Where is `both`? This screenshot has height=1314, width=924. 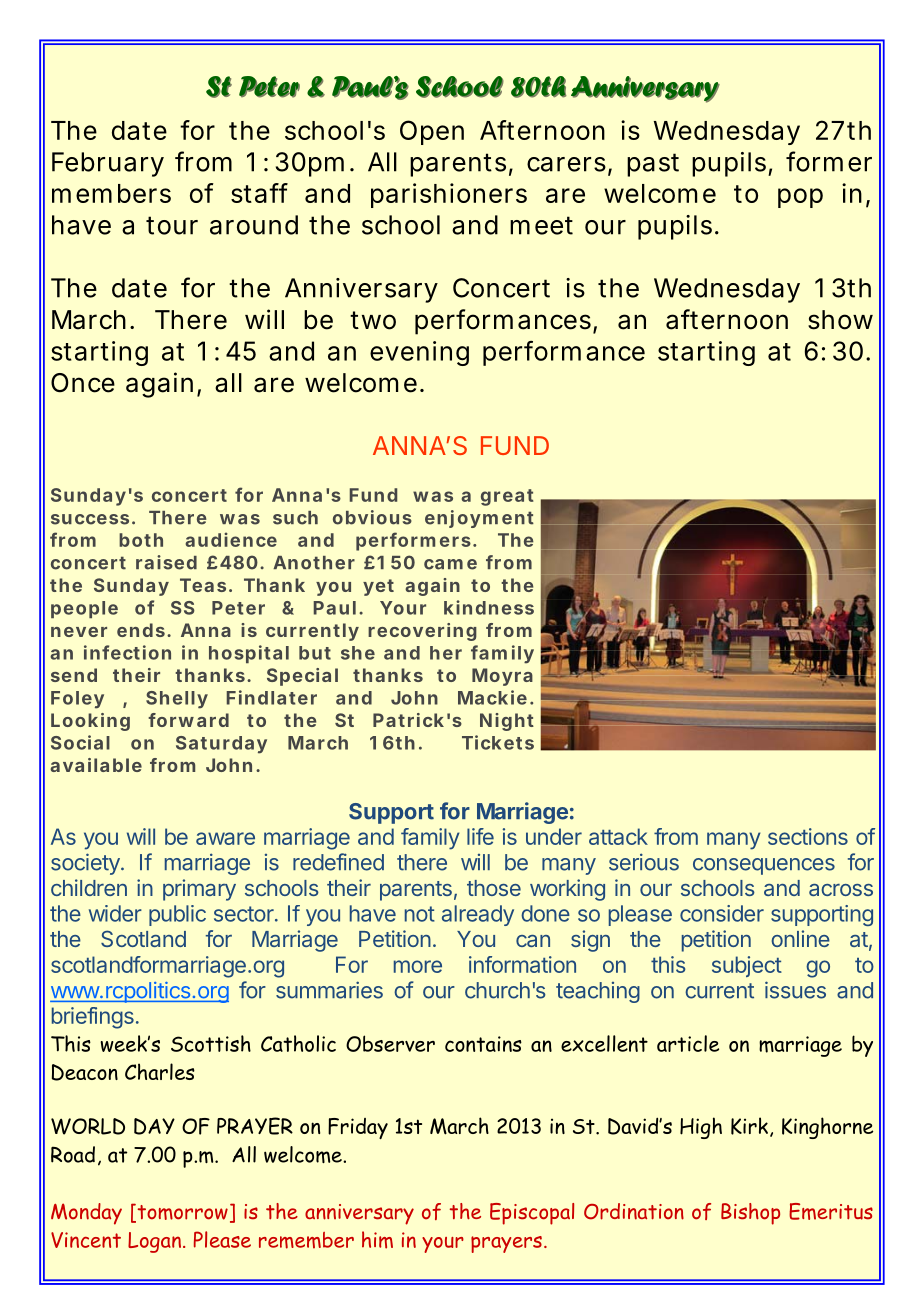
both is located at coordinates (141, 540).
